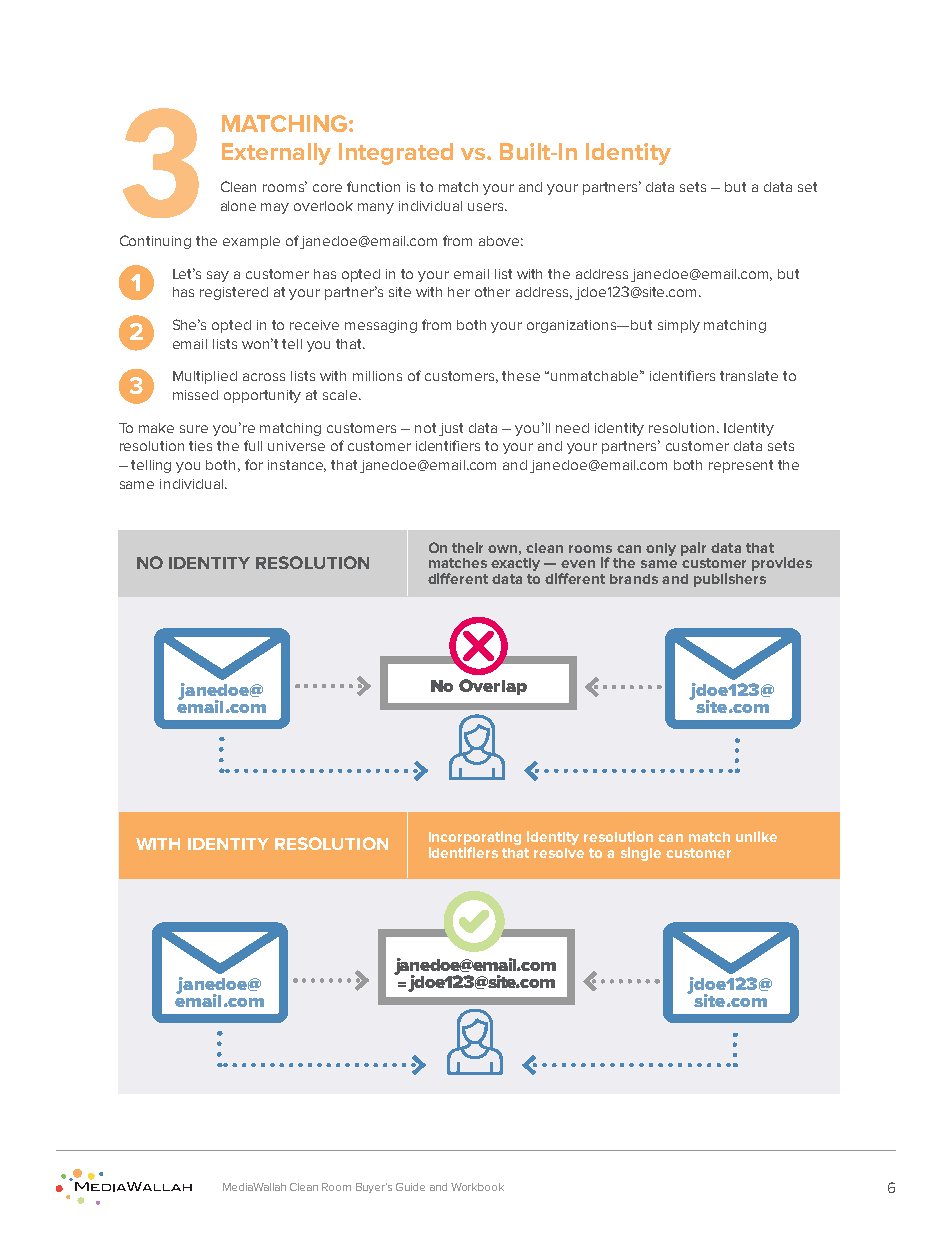 The width and height of the screenshot is (952, 1233). What do you see at coordinates (410, 1187) in the screenshot?
I see `Guide` at bounding box center [410, 1187].
